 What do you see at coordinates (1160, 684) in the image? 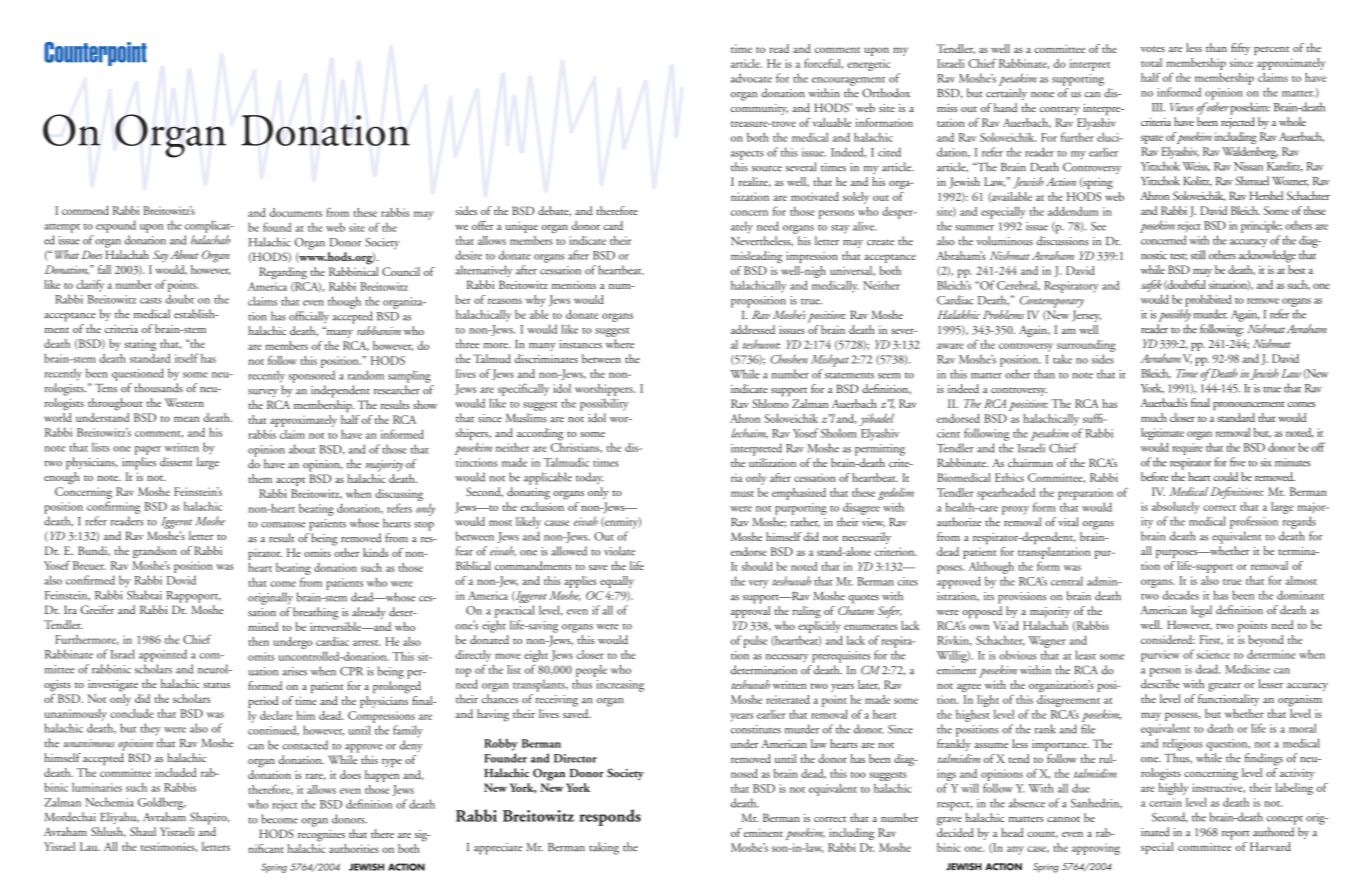
I see `describe` at bounding box center [1160, 684].
